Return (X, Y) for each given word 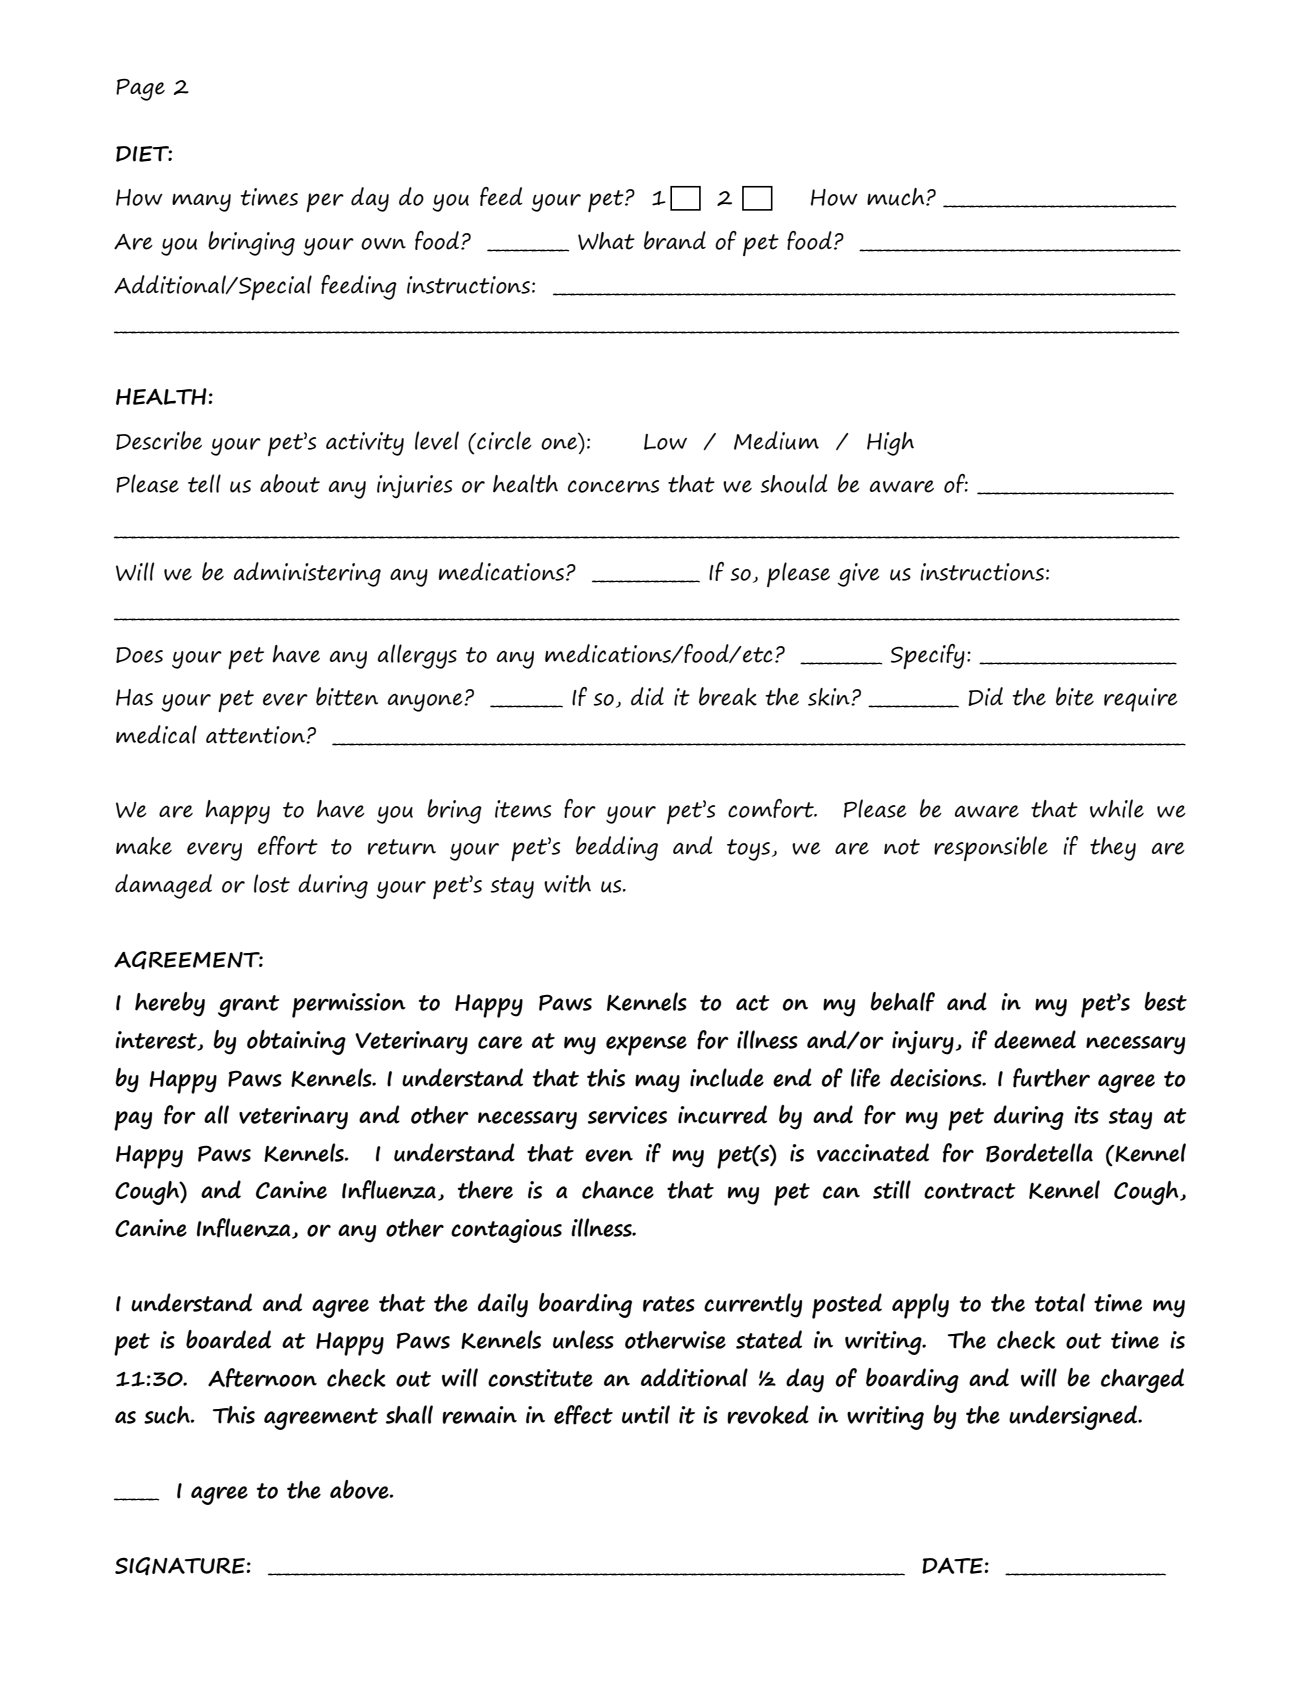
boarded (228, 1339)
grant (249, 1006)
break (728, 696)
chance (618, 1190)
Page (140, 89)
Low (665, 442)
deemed (1035, 1039)
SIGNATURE (180, 1566)
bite (1075, 696)
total (1060, 1302)
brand (675, 240)
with (567, 884)
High (890, 444)
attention (257, 735)
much (897, 197)
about (290, 483)
